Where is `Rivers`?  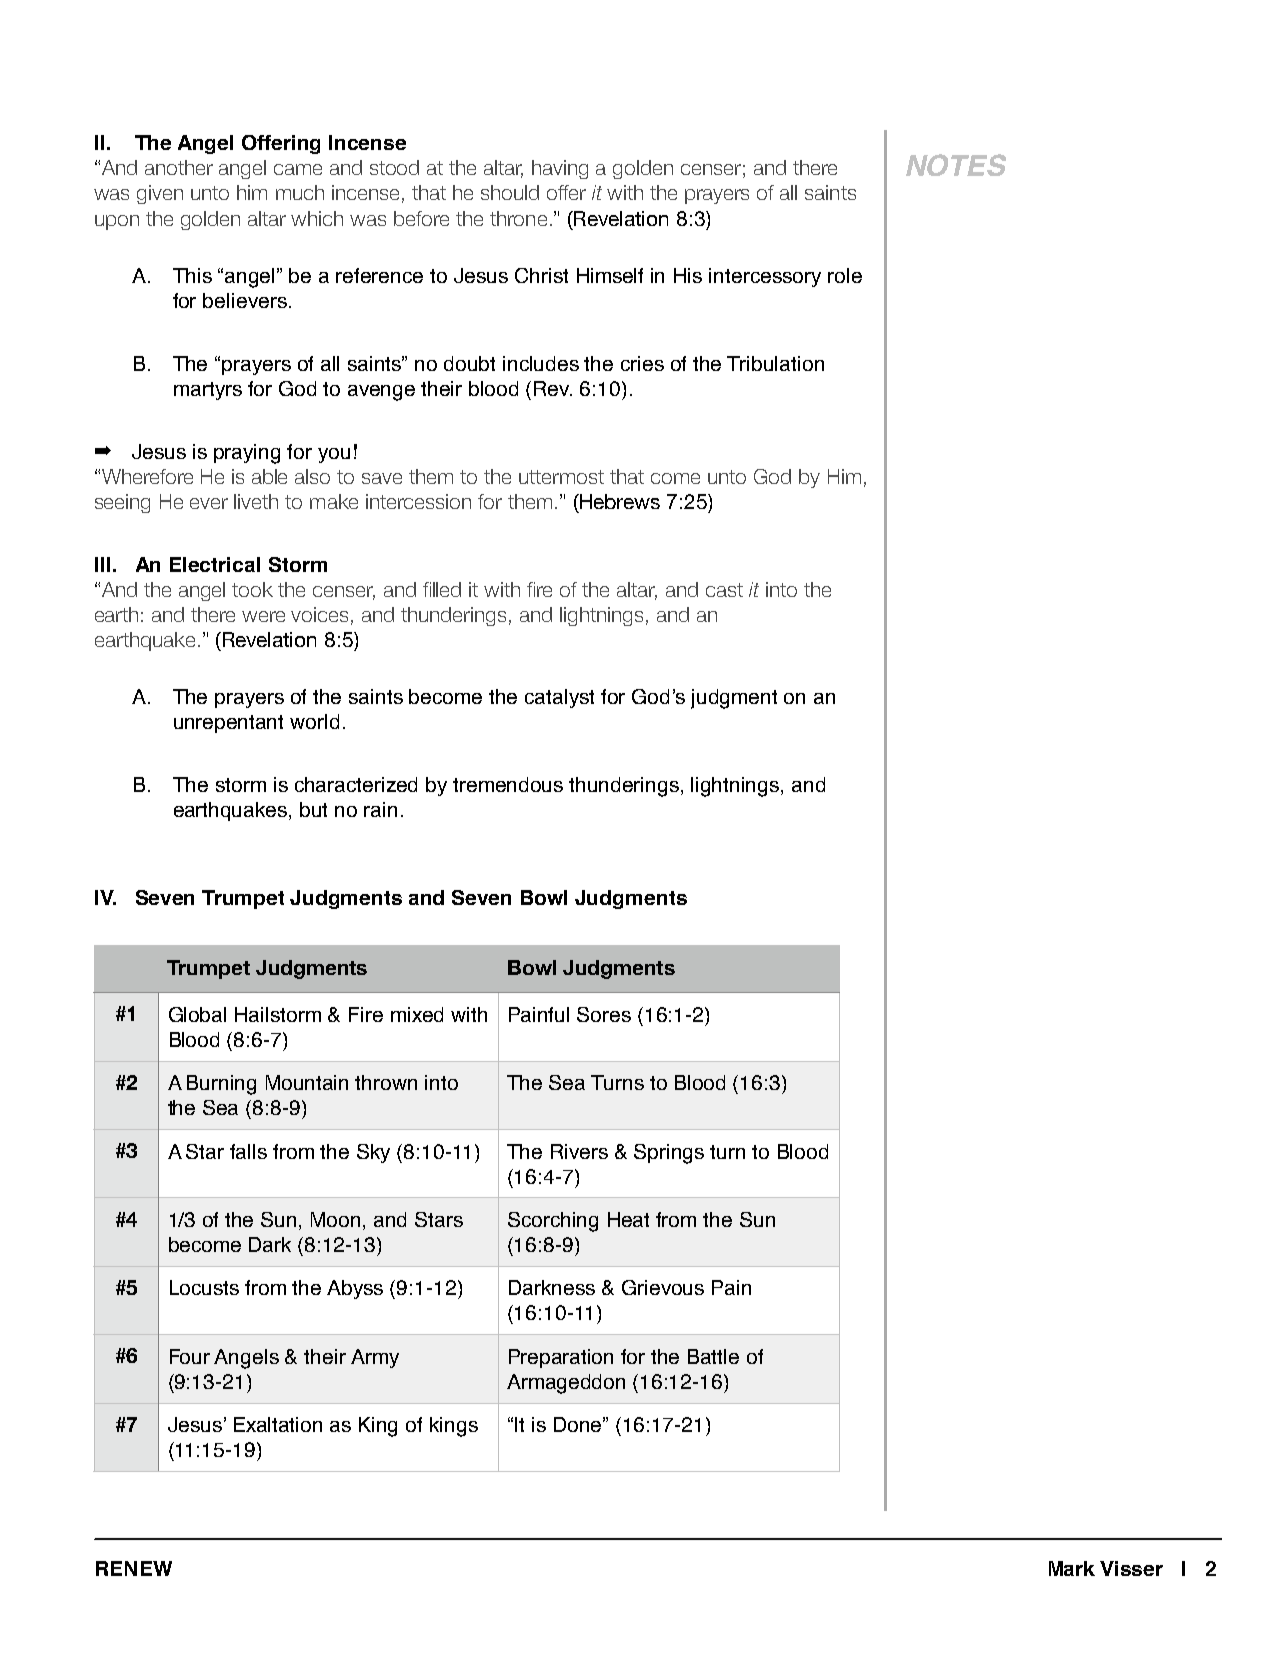 Rivers is located at coordinates (579, 1151).
